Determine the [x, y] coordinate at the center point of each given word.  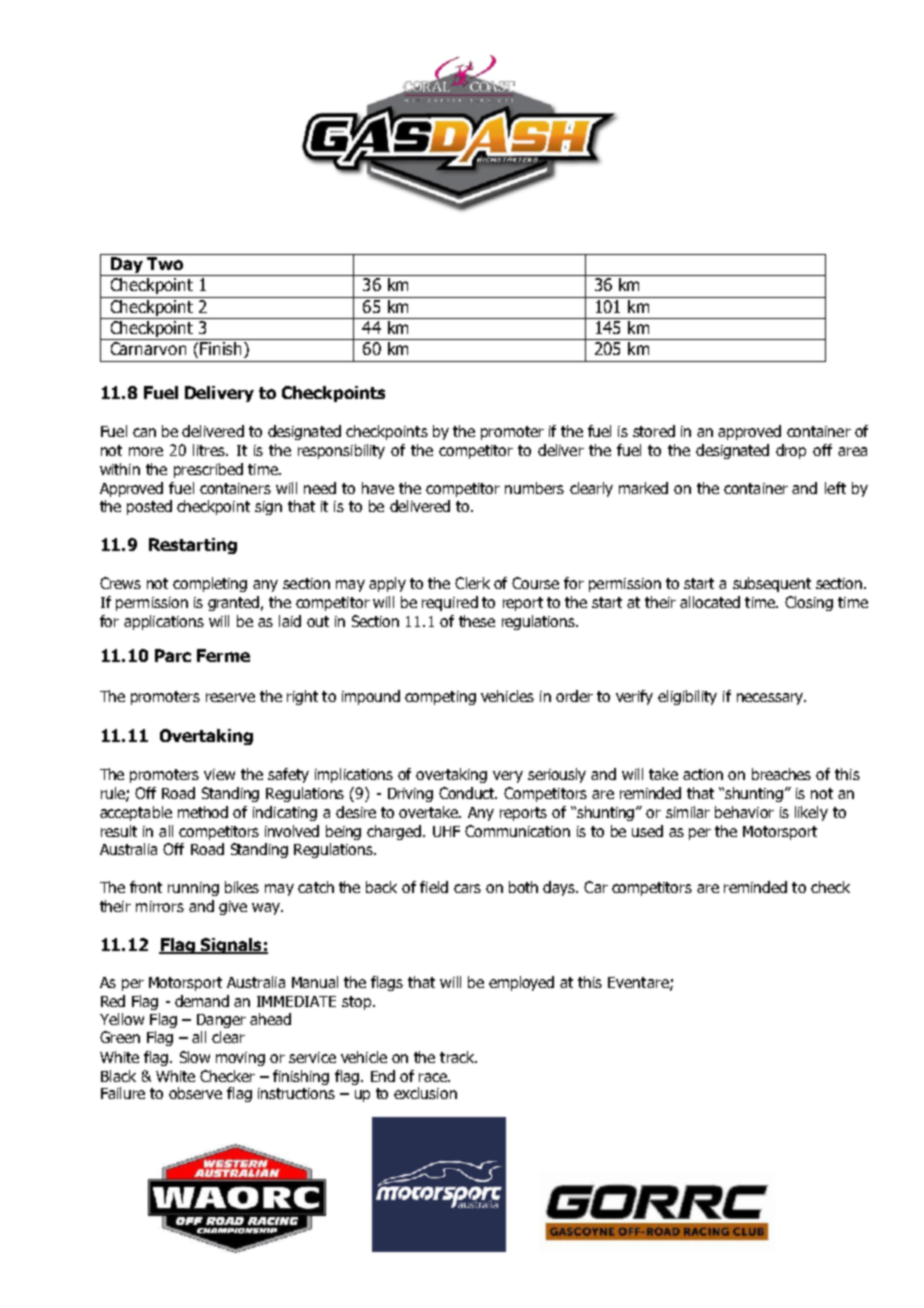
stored [654, 431]
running [193, 889]
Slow [195, 1057]
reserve [230, 697]
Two [165, 263]
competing [440, 698]
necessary [771, 699]
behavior [744, 812]
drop [791, 451]
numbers [534, 488]
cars [467, 888]
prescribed [208, 470]
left [835, 488]
